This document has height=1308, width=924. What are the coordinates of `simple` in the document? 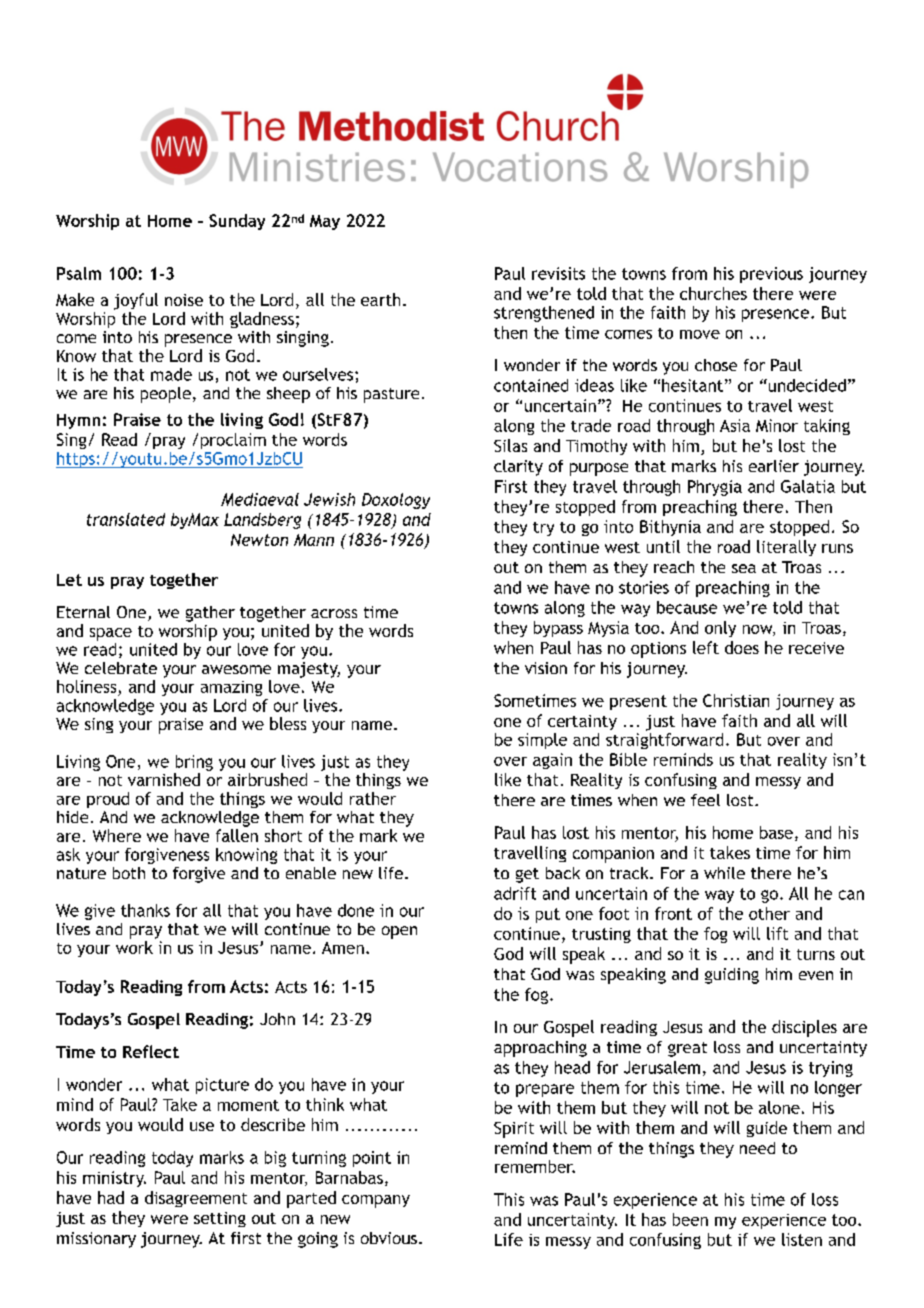 It's located at (542, 741).
